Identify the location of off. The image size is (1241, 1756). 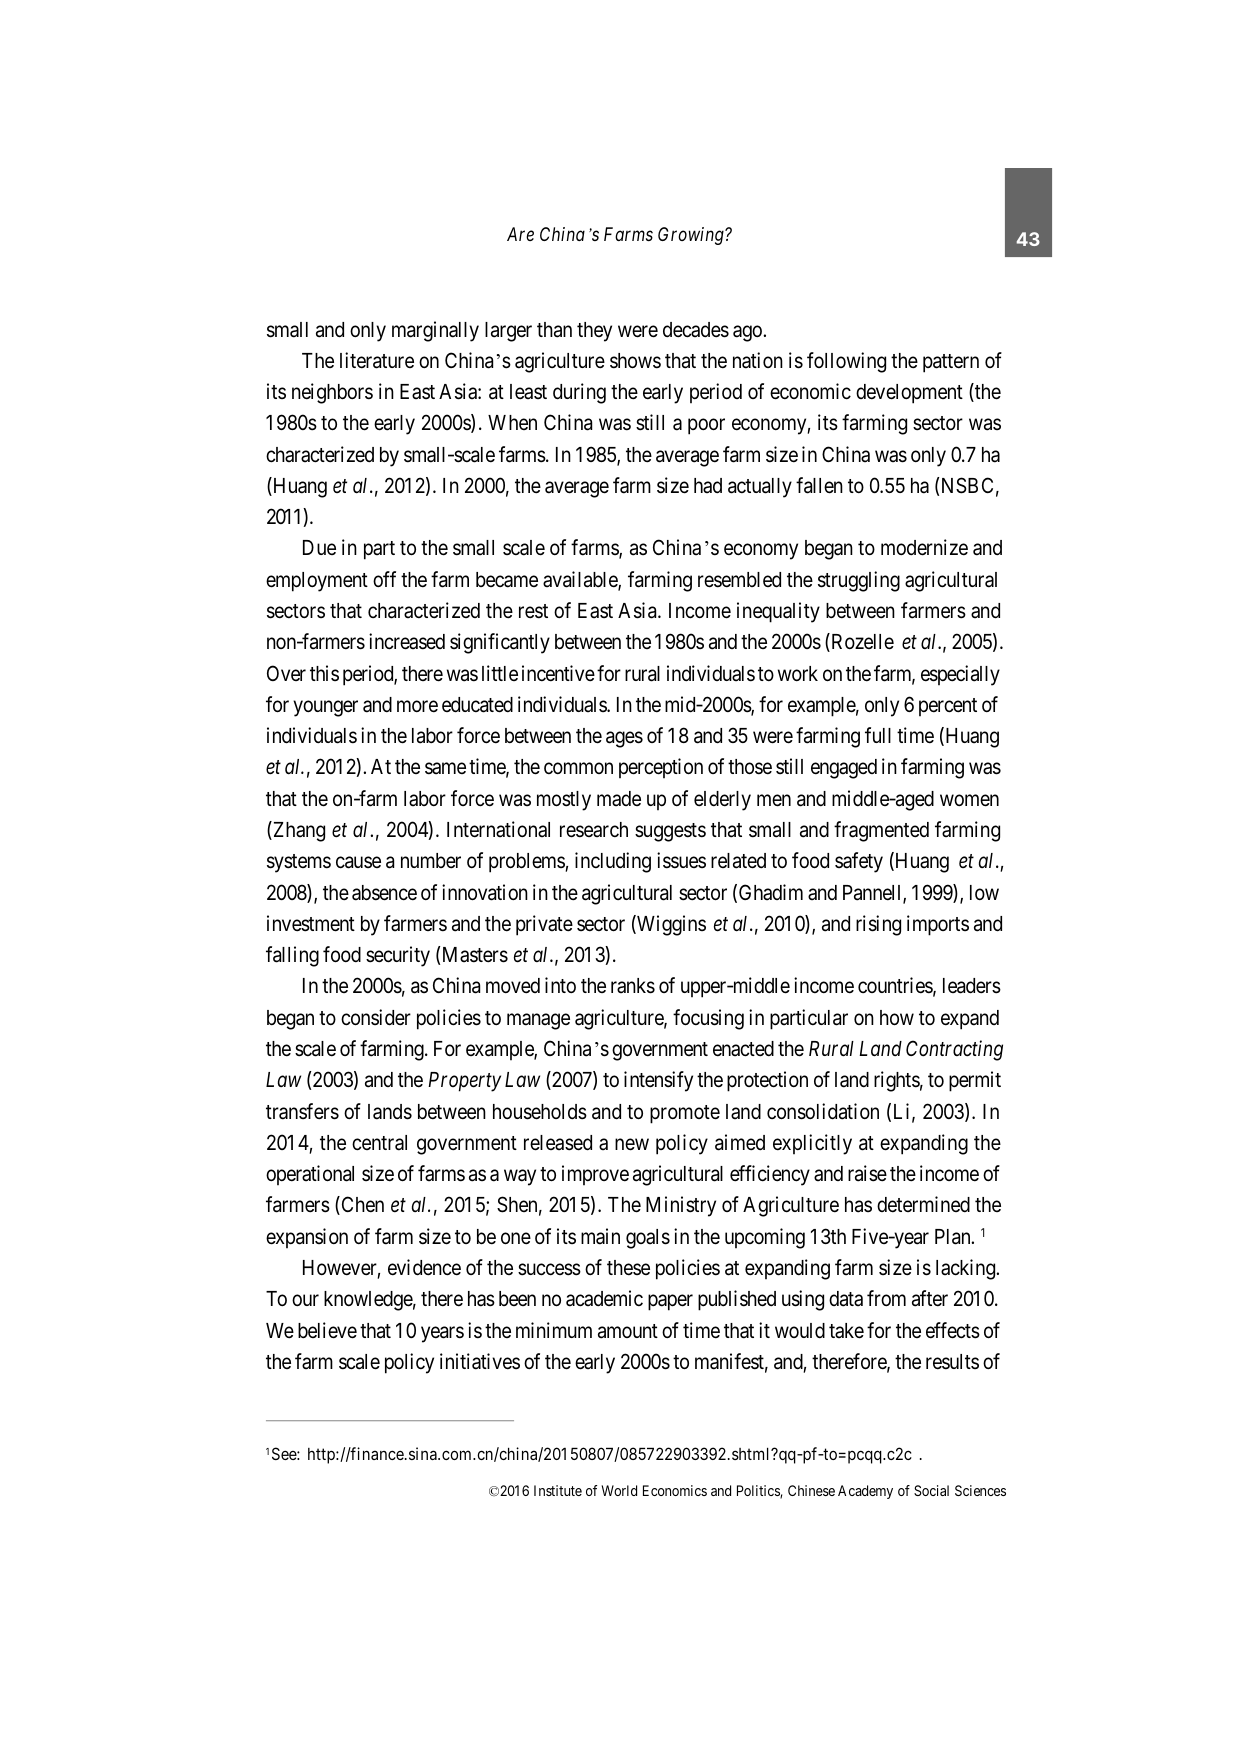
(384, 579).
